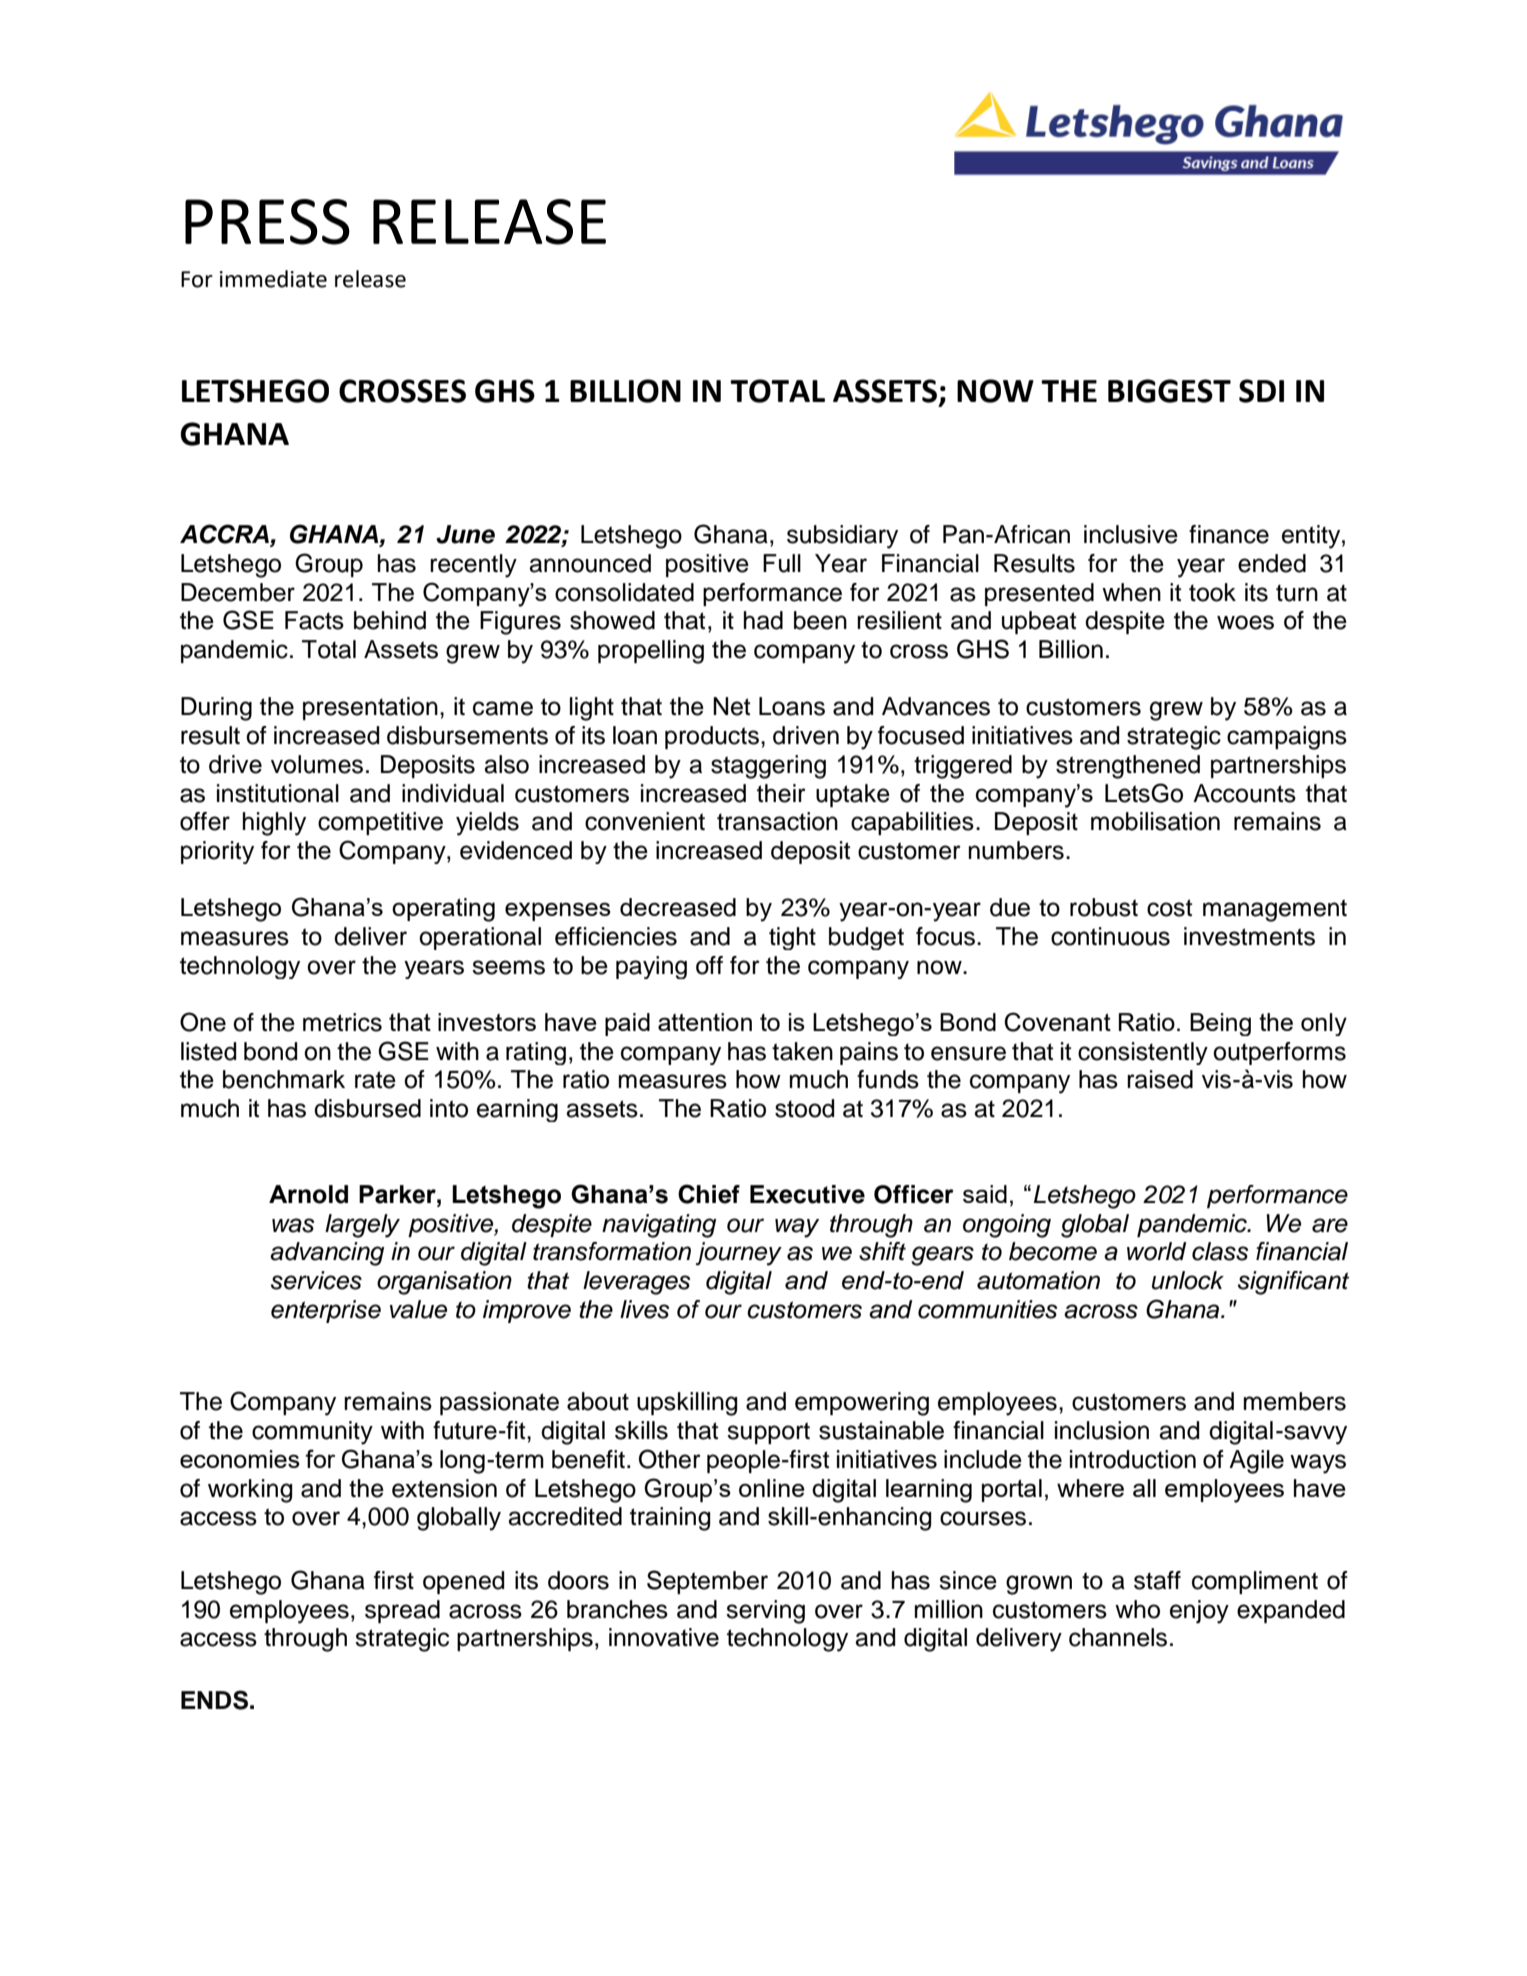  What do you see at coordinates (842, 537) in the page?
I see `subsidiary` at bounding box center [842, 537].
